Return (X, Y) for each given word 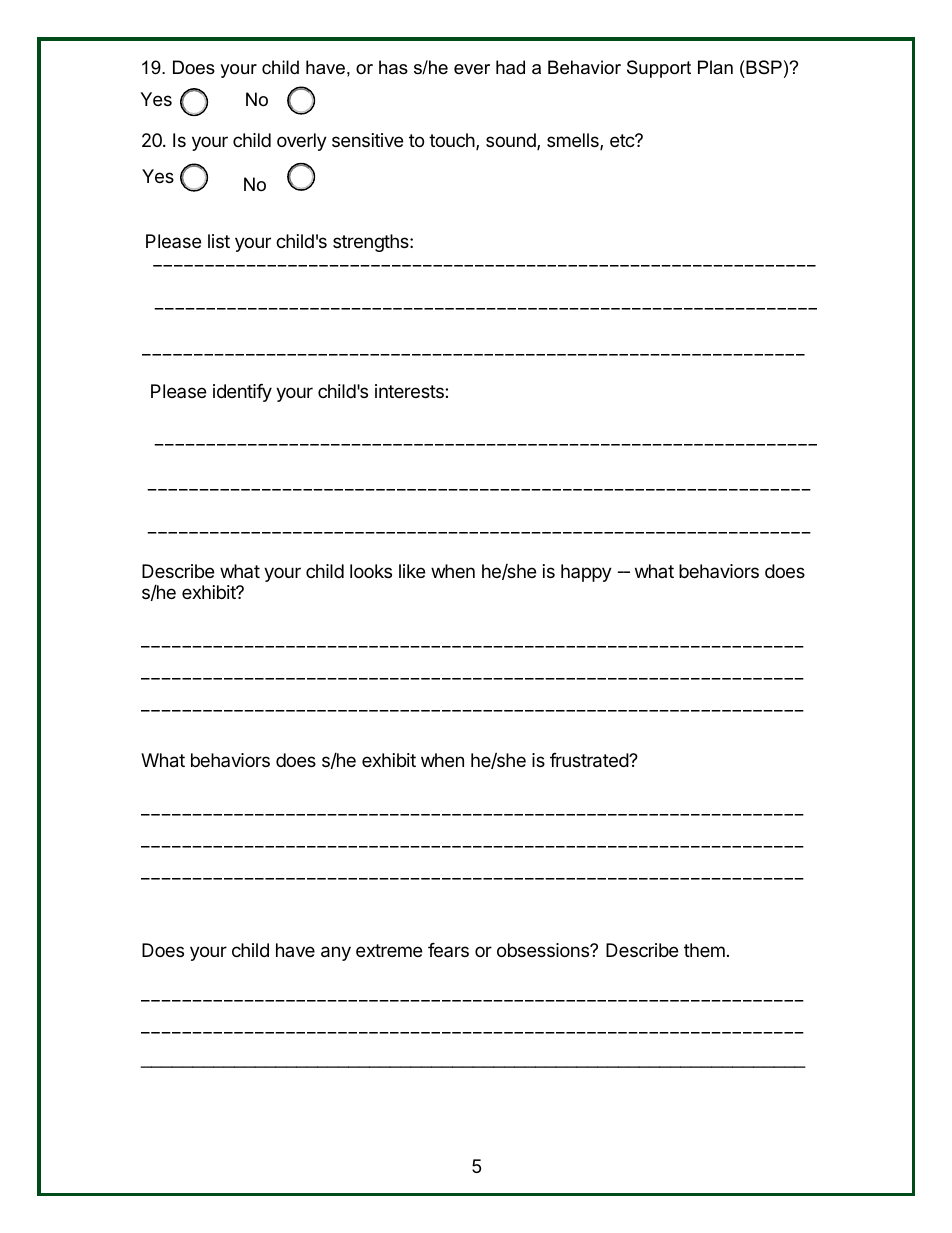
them (704, 950)
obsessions (544, 950)
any (336, 953)
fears (448, 950)
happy (586, 573)
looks (371, 571)
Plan (715, 67)
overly (302, 142)
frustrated (590, 760)
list (219, 241)
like (412, 571)
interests (410, 391)
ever (472, 69)
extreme (389, 950)
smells (574, 141)
